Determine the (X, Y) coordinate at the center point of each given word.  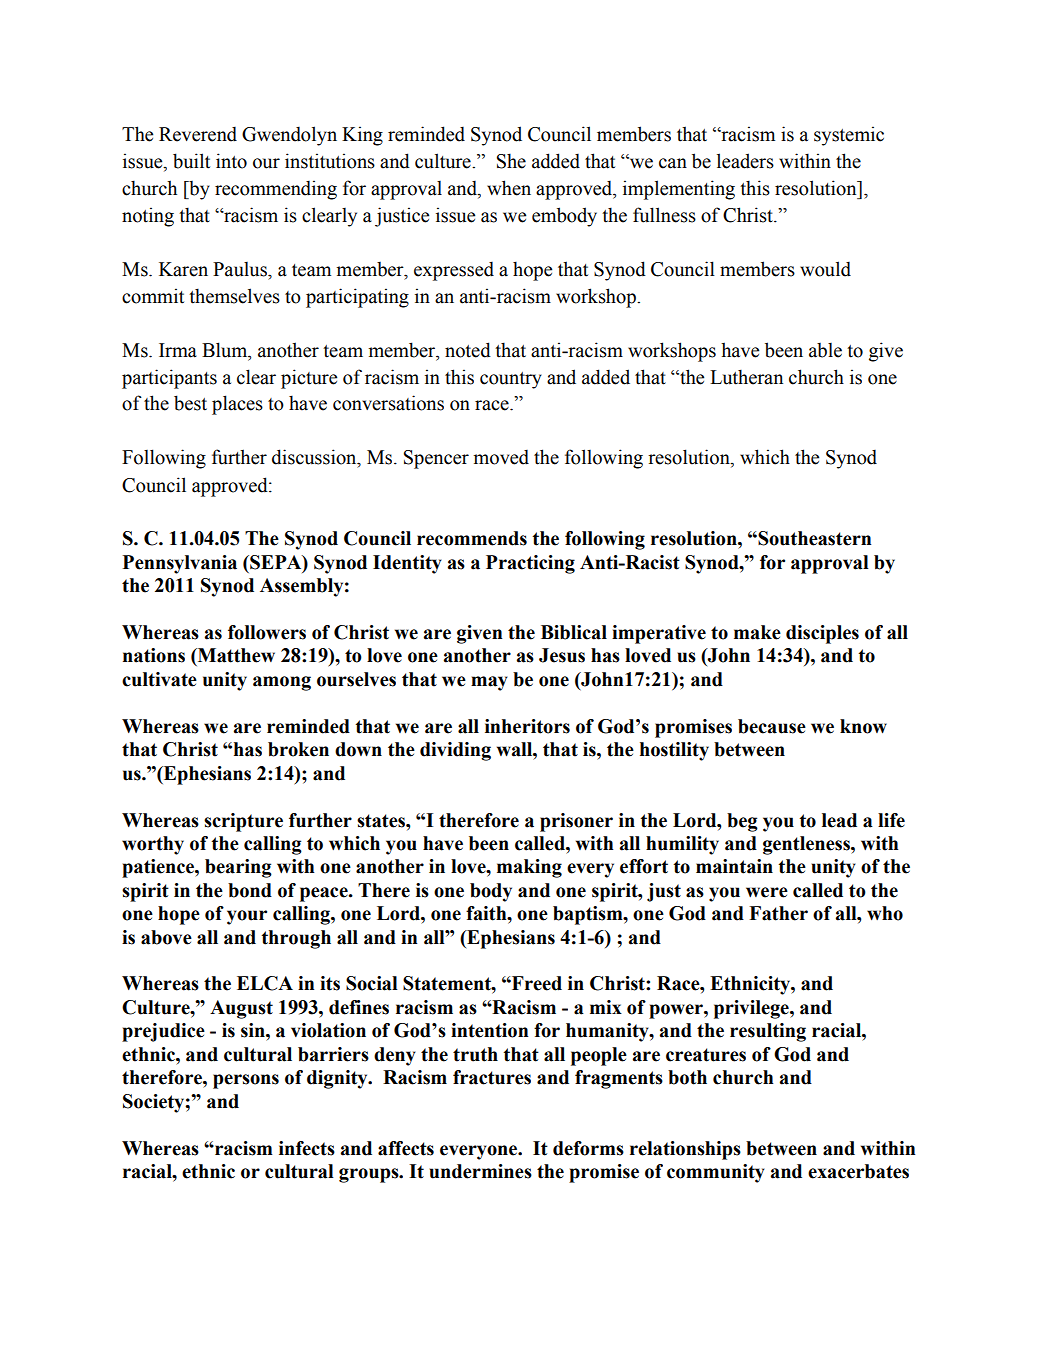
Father (778, 913)
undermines (480, 1171)
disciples (822, 634)
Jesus (562, 655)
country (511, 380)
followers (267, 632)
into (231, 161)
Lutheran (746, 377)
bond (250, 890)
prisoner (576, 822)
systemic (849, 136)
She (511, 161)
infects (307, 1148)
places (237, 405)
